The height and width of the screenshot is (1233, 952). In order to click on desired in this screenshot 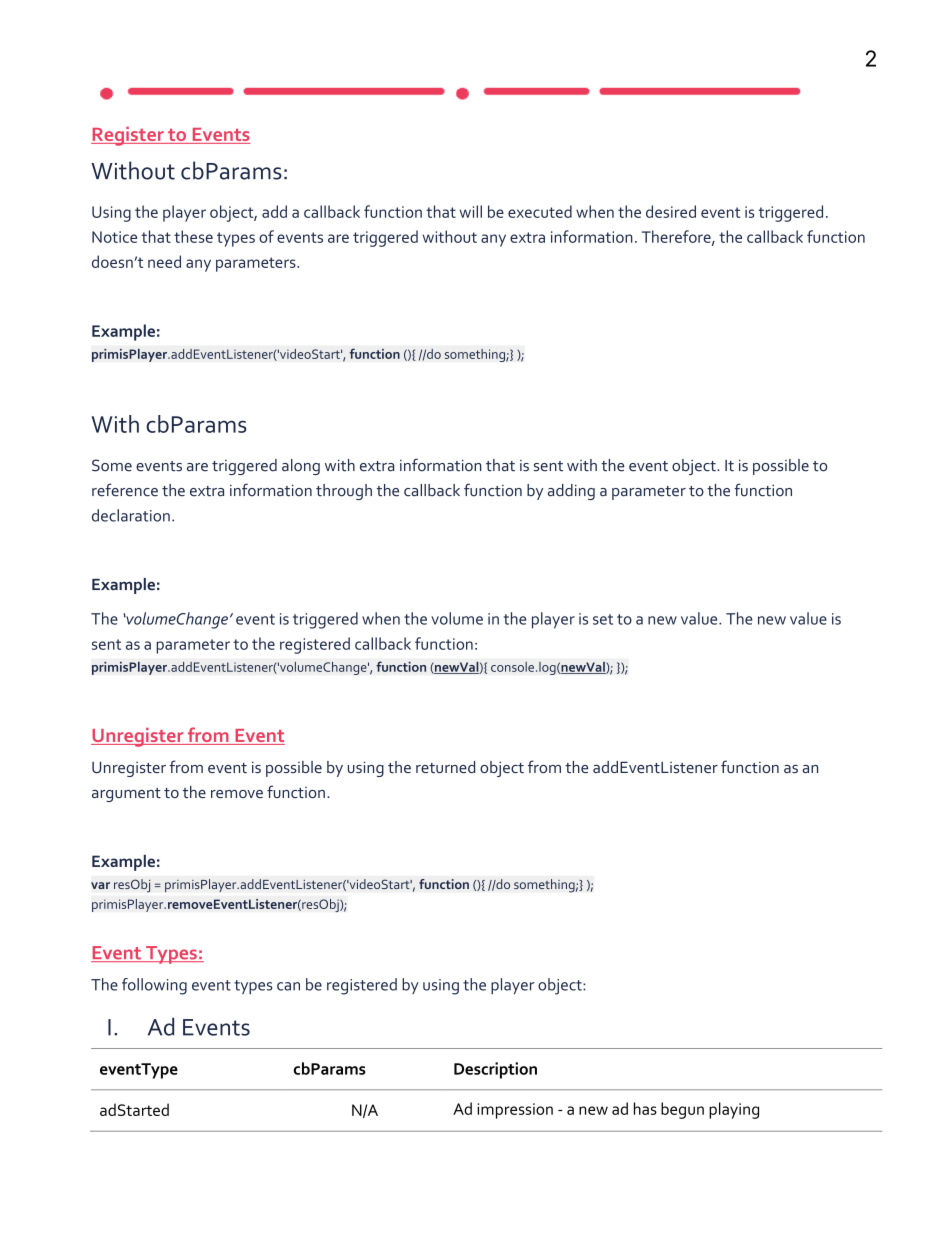, I will do `click(671, 211)`.
